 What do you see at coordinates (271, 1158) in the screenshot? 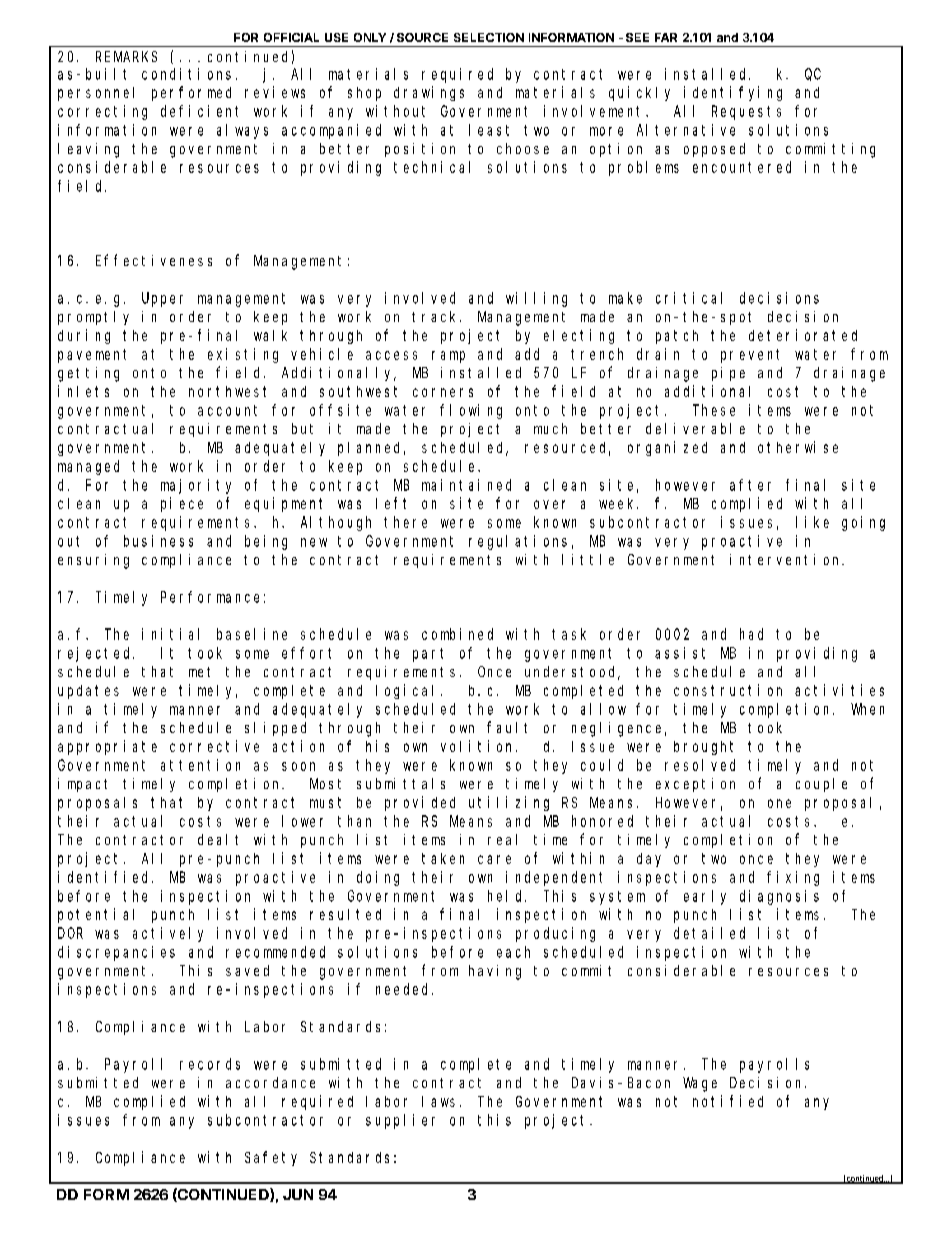
I see `Safety` at bounding box center [271, 1158].
